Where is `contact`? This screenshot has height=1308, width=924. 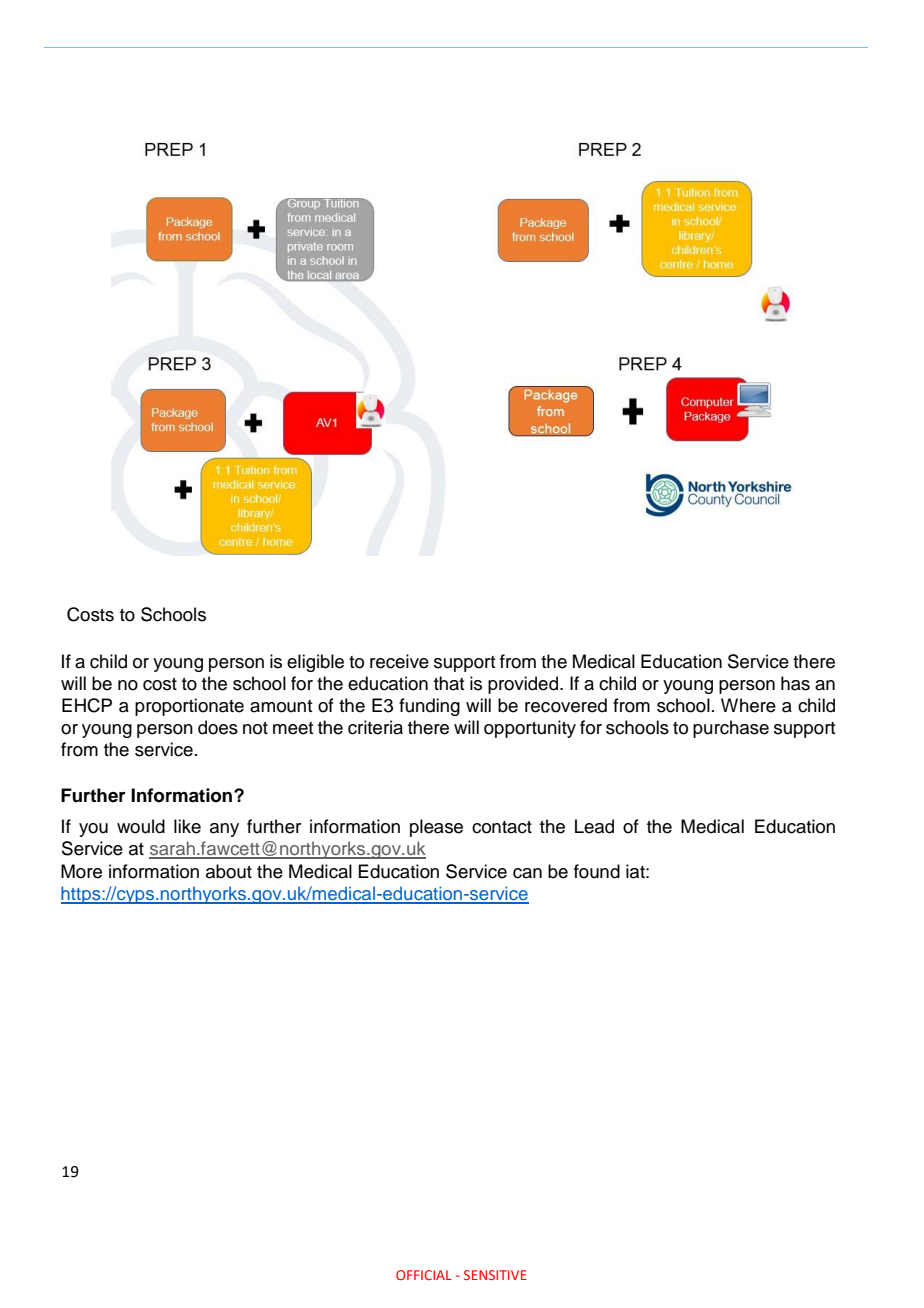 contact is located at coordinates (502, 827).
